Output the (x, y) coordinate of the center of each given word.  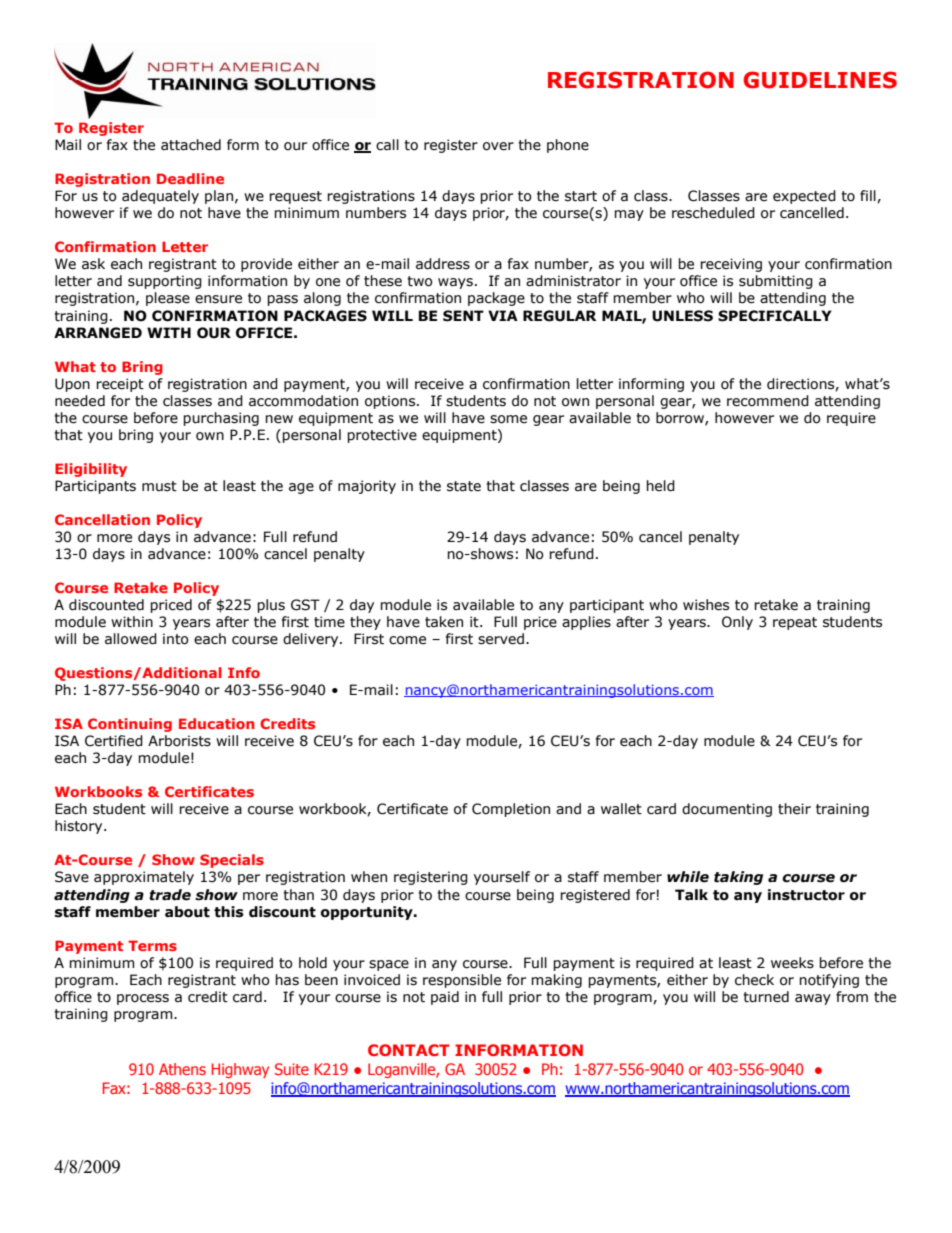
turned (766, 997)
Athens (182, 1069)
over (498, 146)
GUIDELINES (820, 80)
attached (191, 145)
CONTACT (409, 1050)
